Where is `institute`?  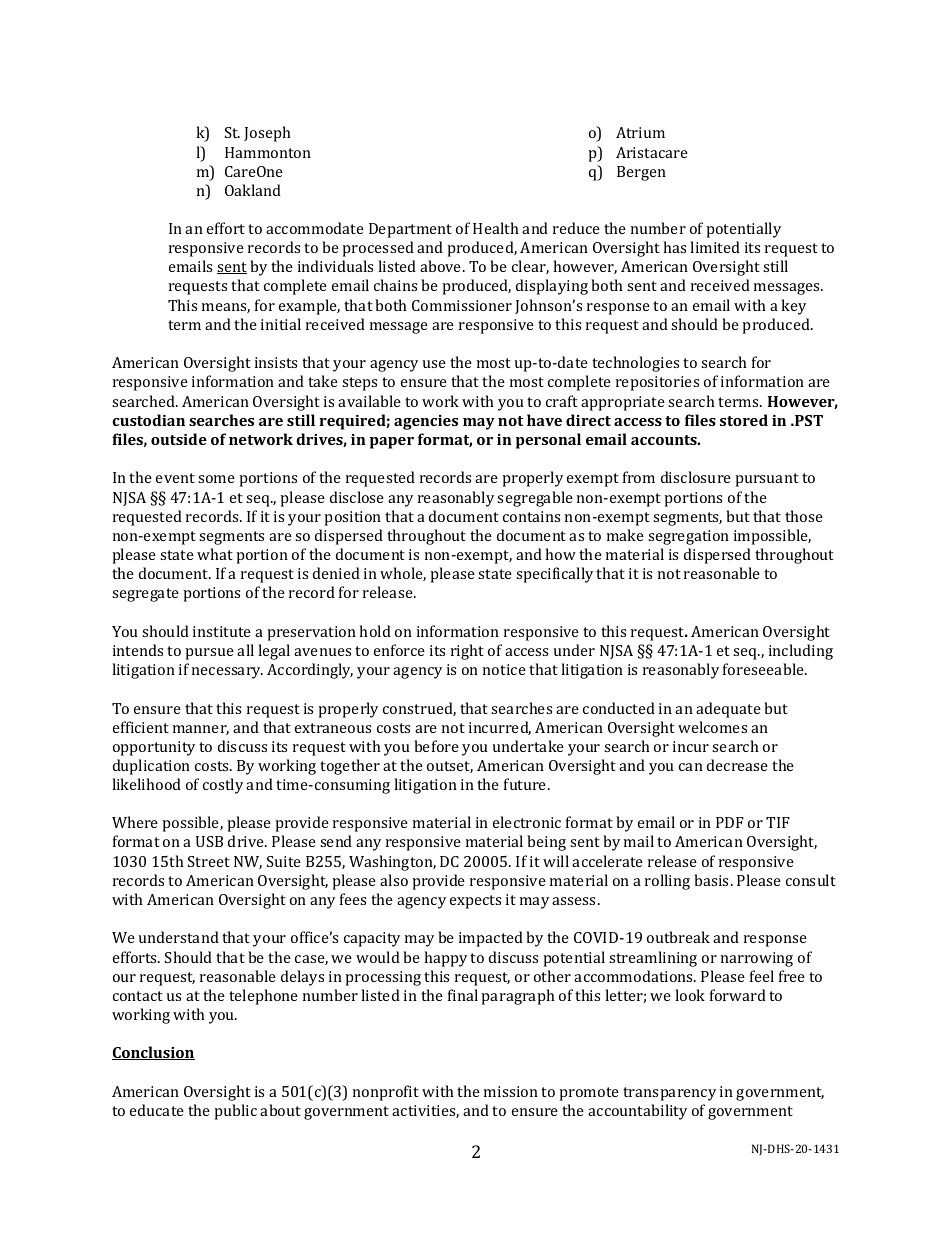 institute is located at coordinates (222, 631).
